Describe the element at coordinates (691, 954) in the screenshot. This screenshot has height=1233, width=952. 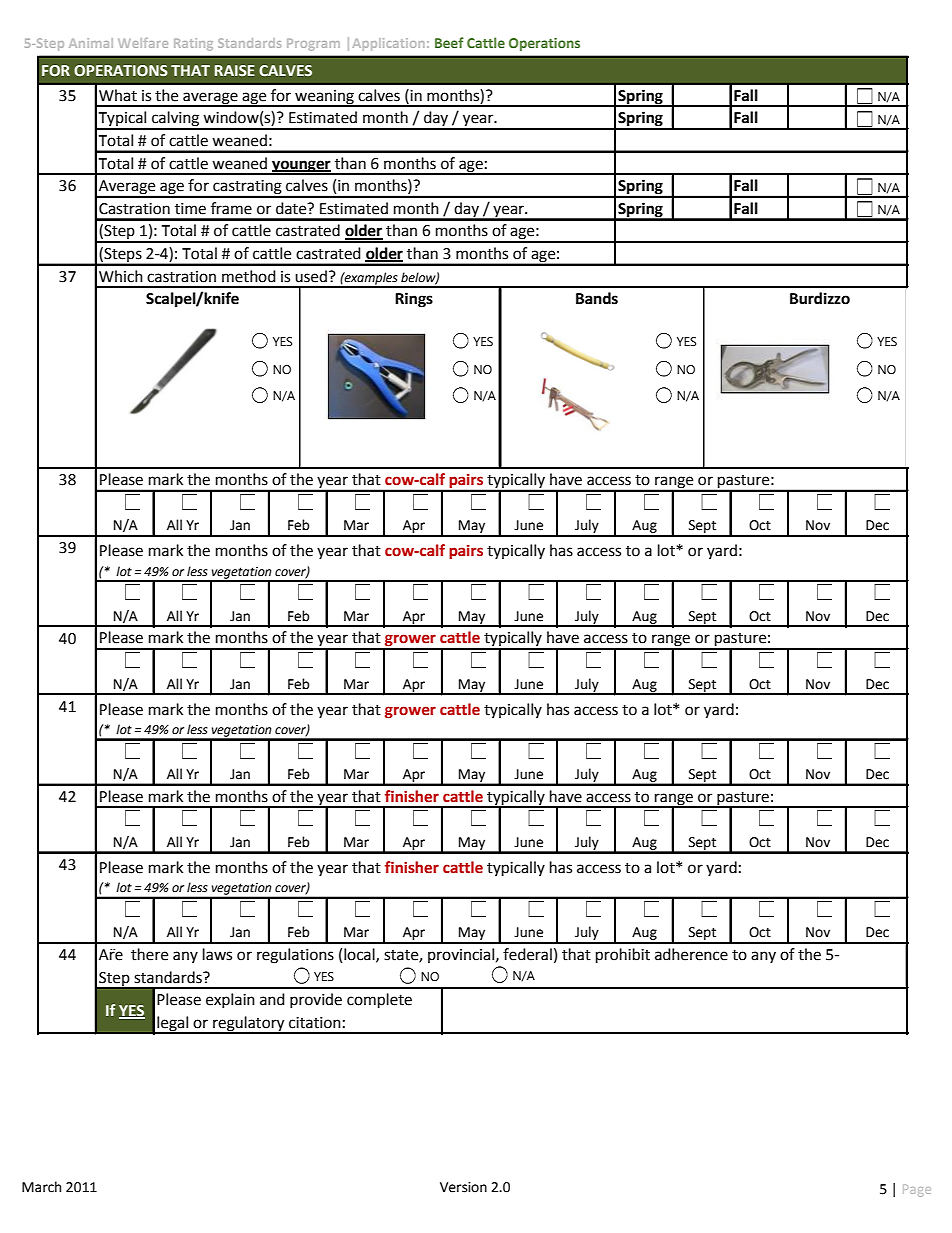
I see `adherence` at that location.
